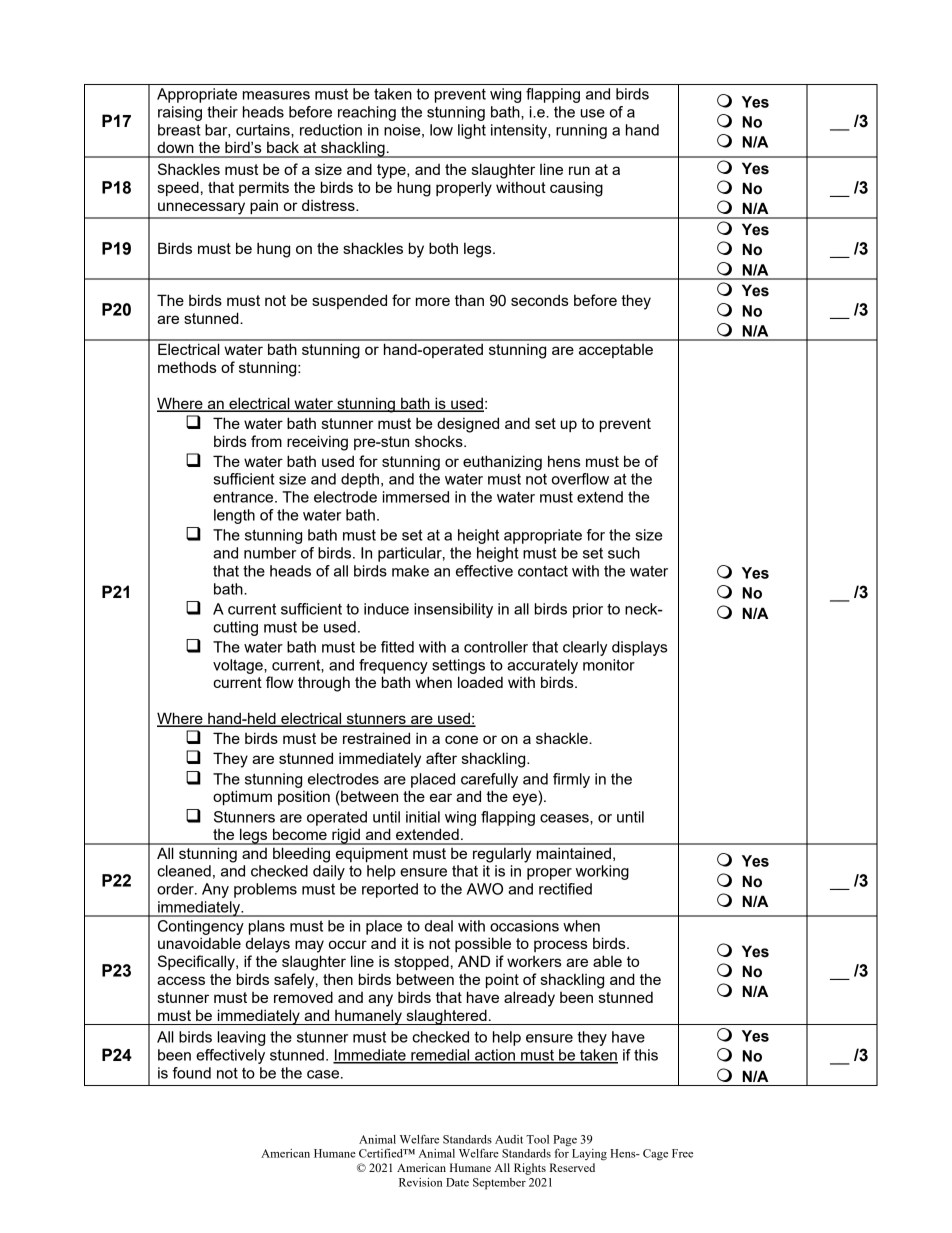 The width and height of the screenshot is (952, 1233). I want to click on their, so click(222, 112).
